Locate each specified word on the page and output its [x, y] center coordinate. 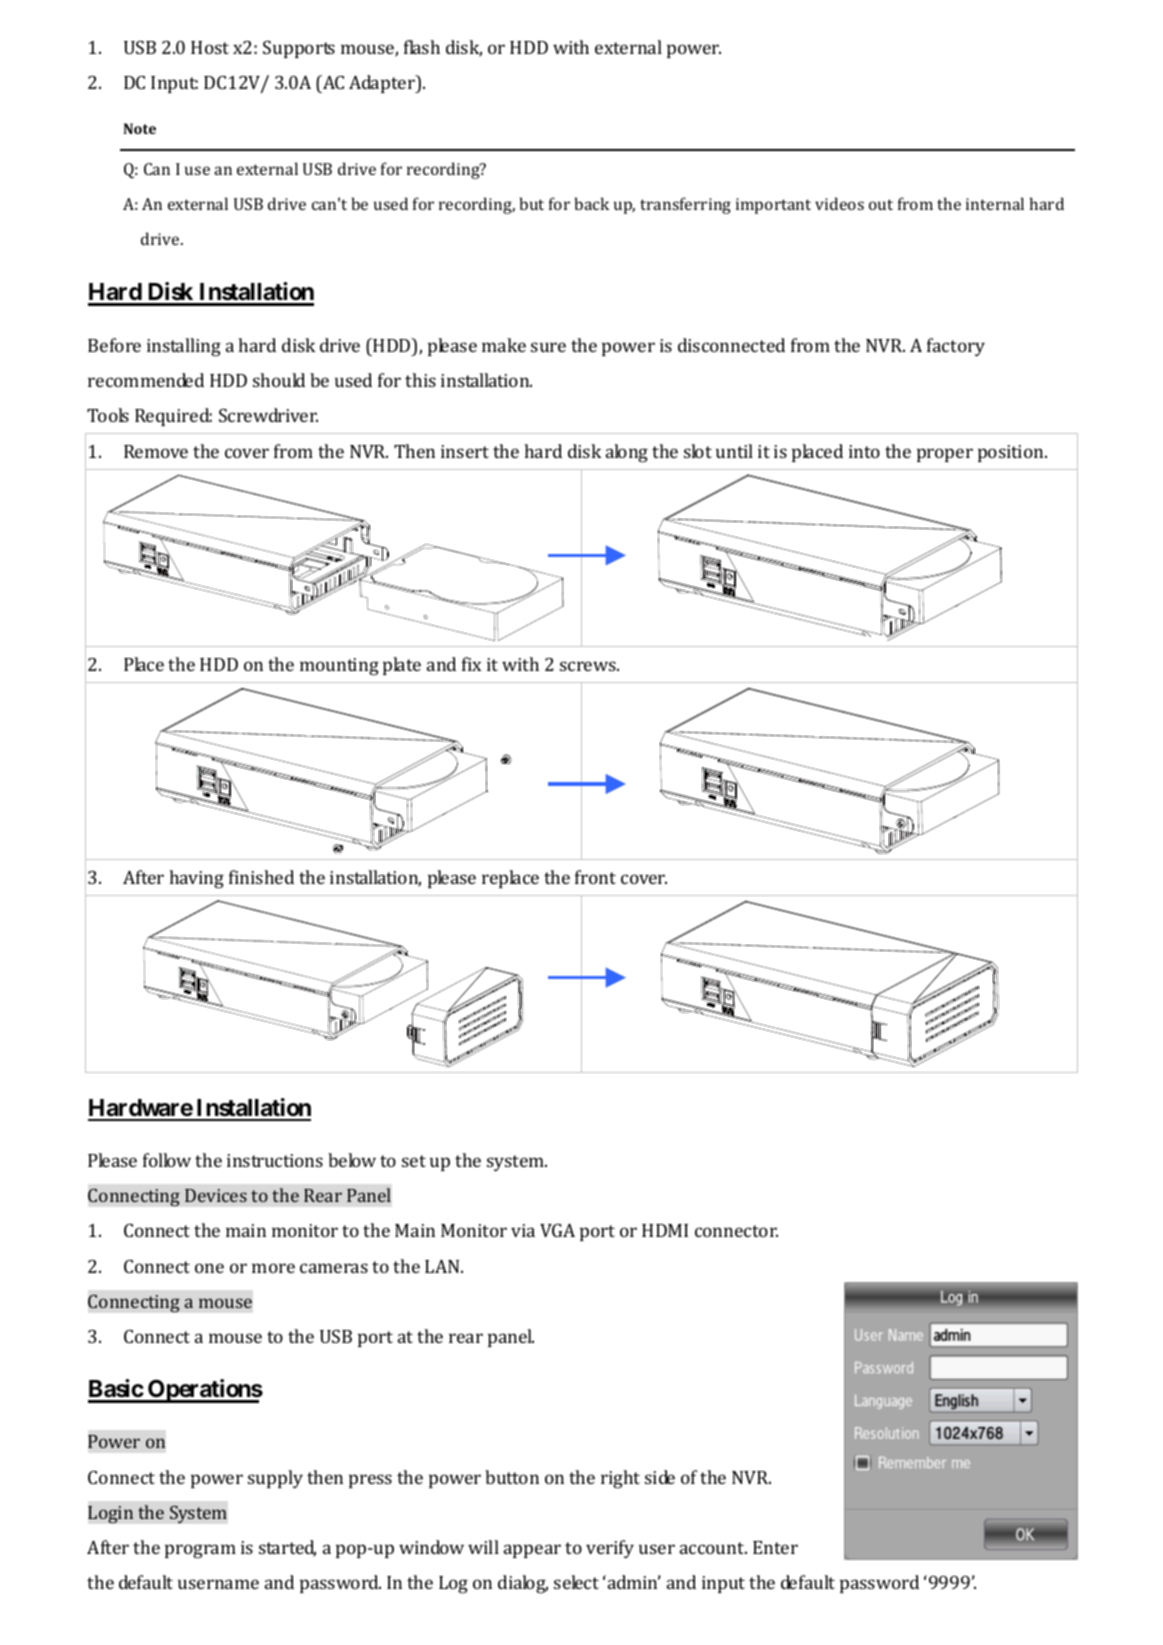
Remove [156, 451]
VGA [557, 1230]
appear [532, 1551]
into [864, 451]
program [200, 1551]
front [595, 877]
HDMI [665, 1230]
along [627, 453]
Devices [216, 1195]
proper [945, 455]
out [881, 204]
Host [210, 47]
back [592, 203]
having [196, 879]
